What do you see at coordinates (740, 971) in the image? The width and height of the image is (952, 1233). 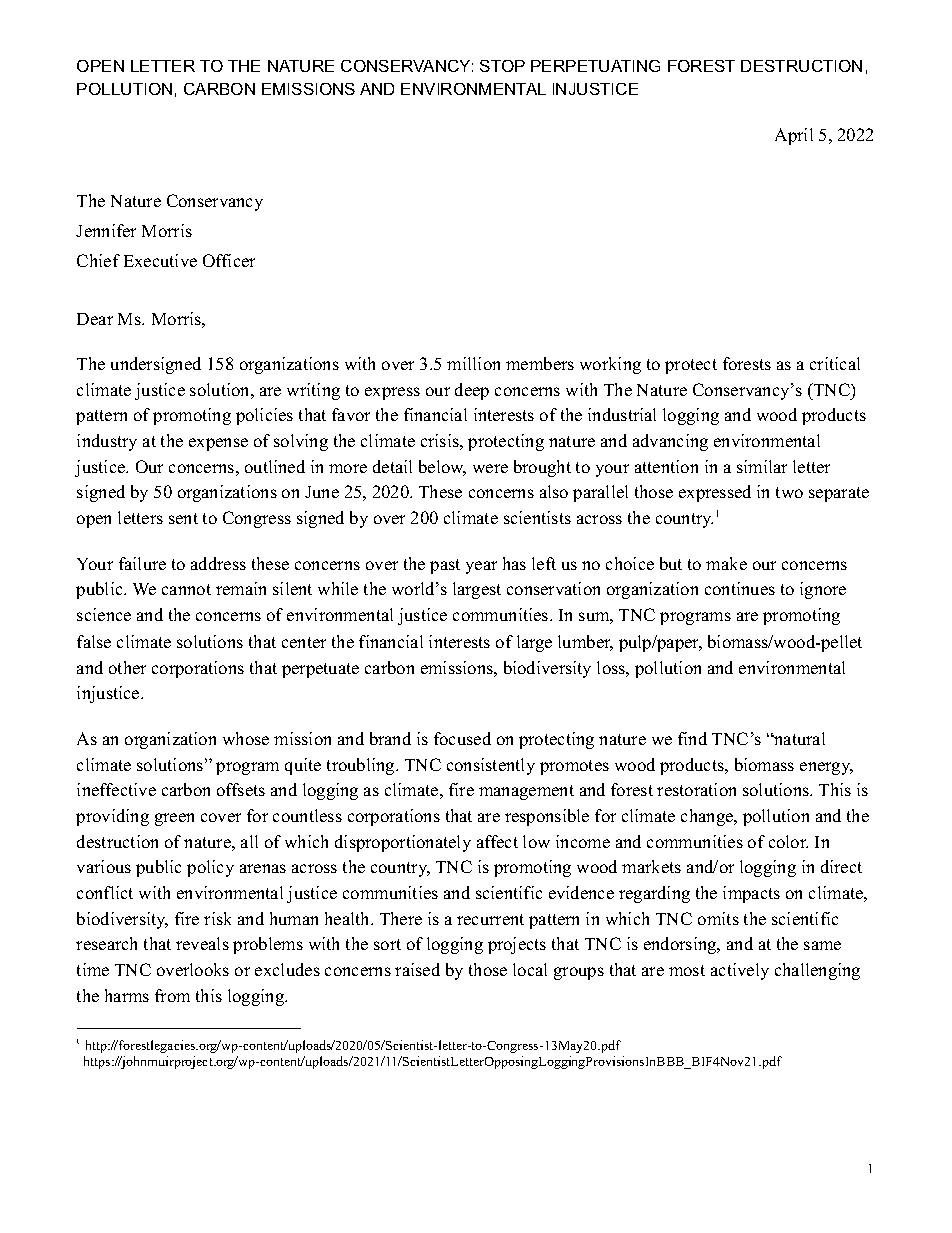 I see `actively` at bounding box center [740, 971].
